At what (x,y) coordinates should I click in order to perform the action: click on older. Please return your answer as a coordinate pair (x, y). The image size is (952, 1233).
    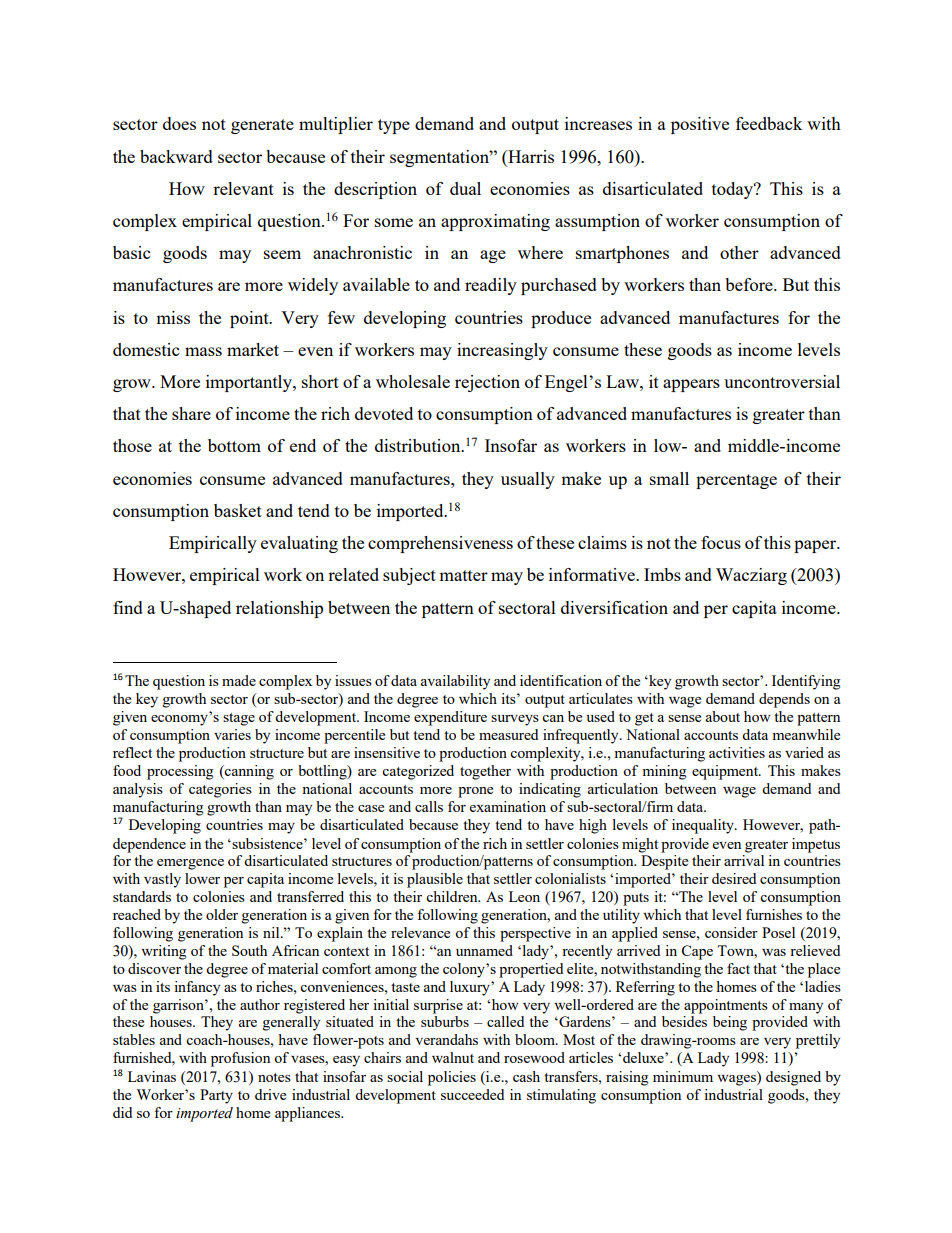
    Looking at the image, I should click on (222, 914).
